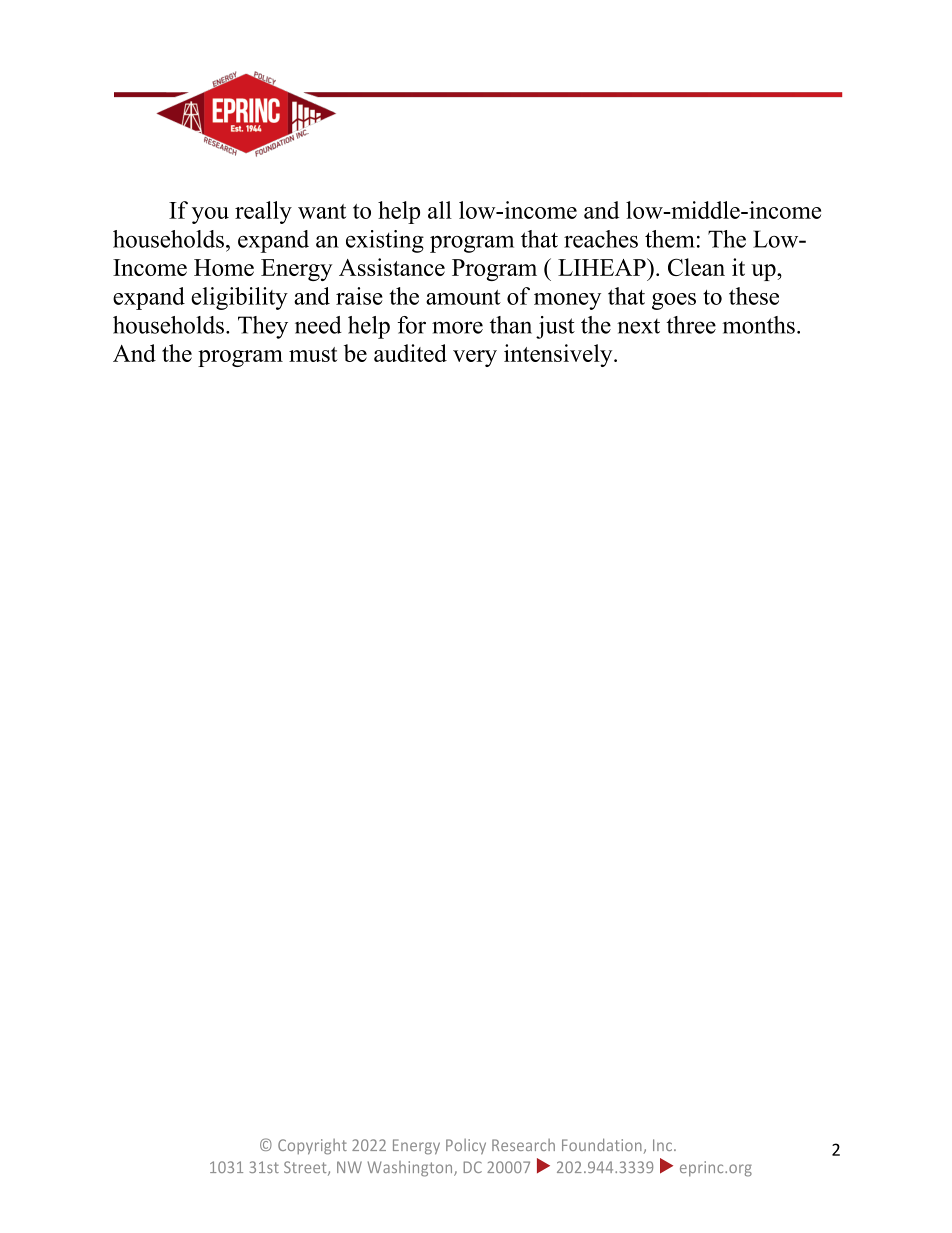 This image has width=952, height=1233. What do you see at coordinates (475, 358) in the image?
I see `very` at bounding box center [475, 358].
